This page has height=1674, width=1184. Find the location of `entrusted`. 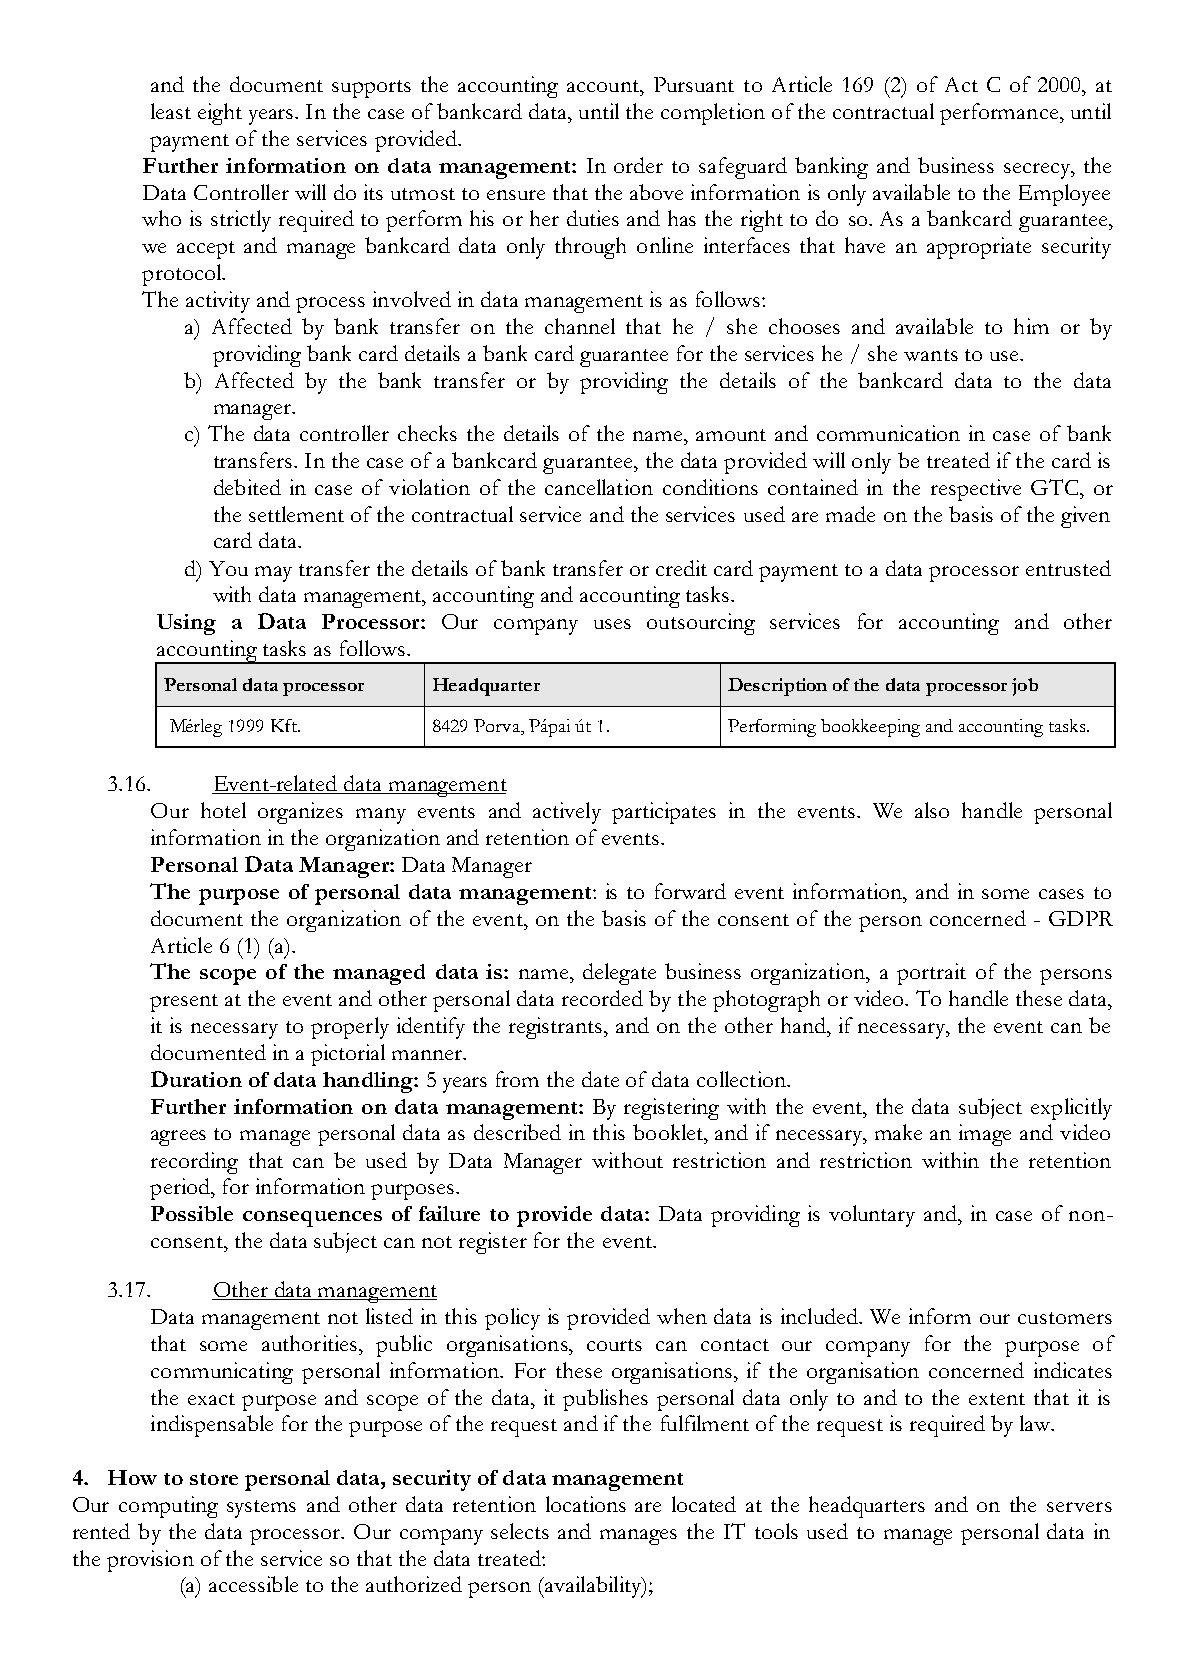

entrusted is located at coordinates (1068, 568).
